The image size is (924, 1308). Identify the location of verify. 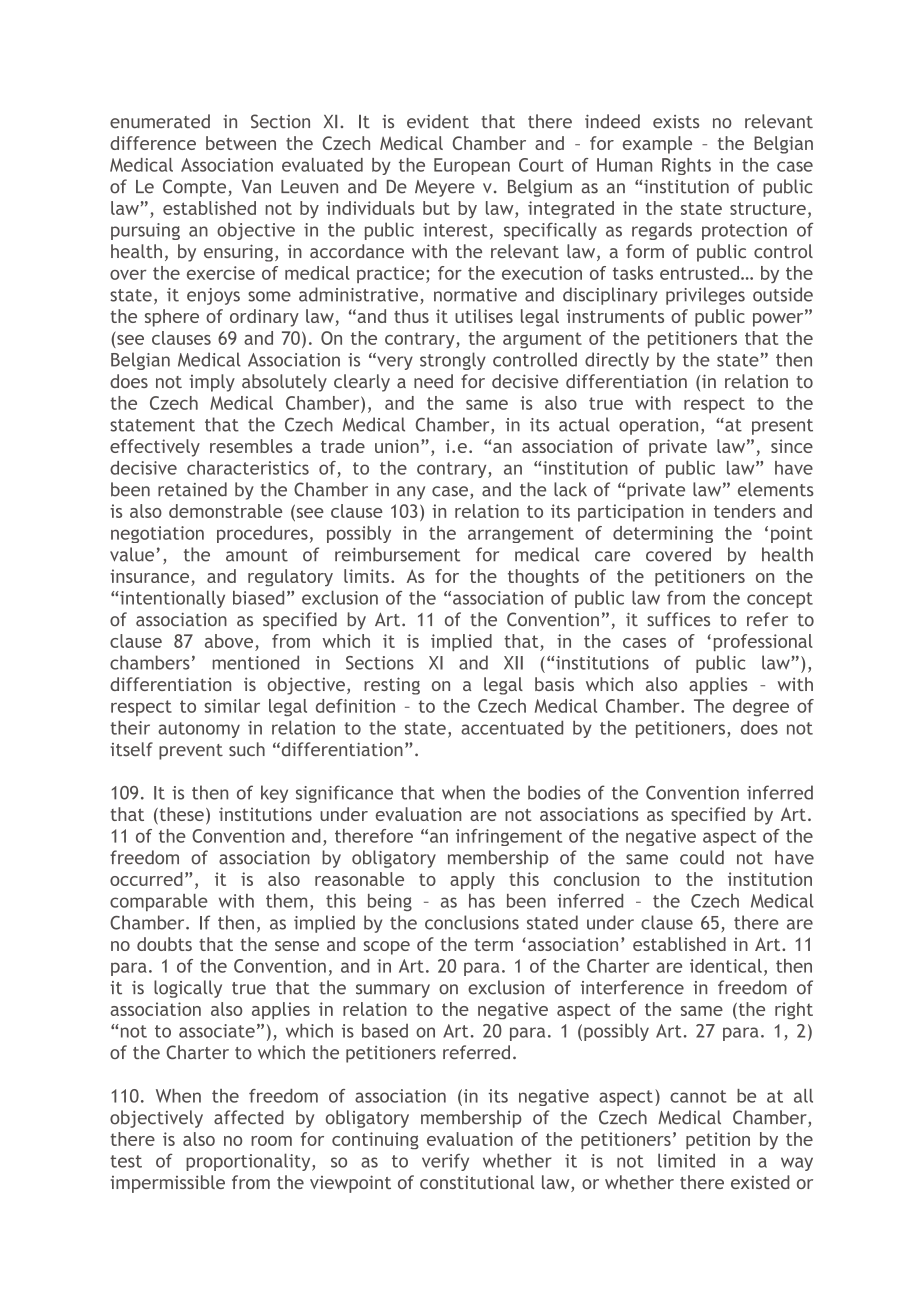
(445, 1162).
